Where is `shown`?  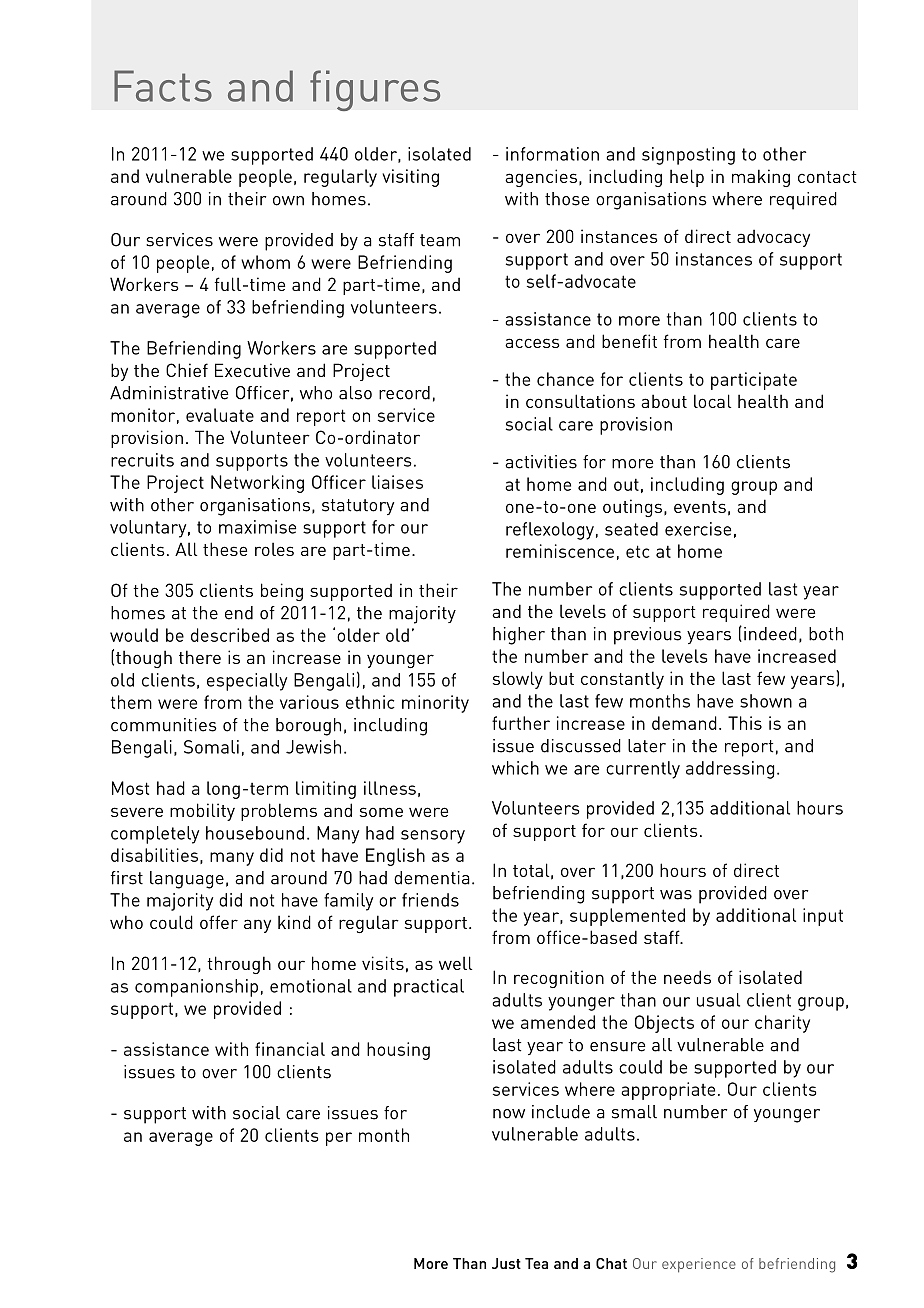
shown is located at coordinates (766, 701).
